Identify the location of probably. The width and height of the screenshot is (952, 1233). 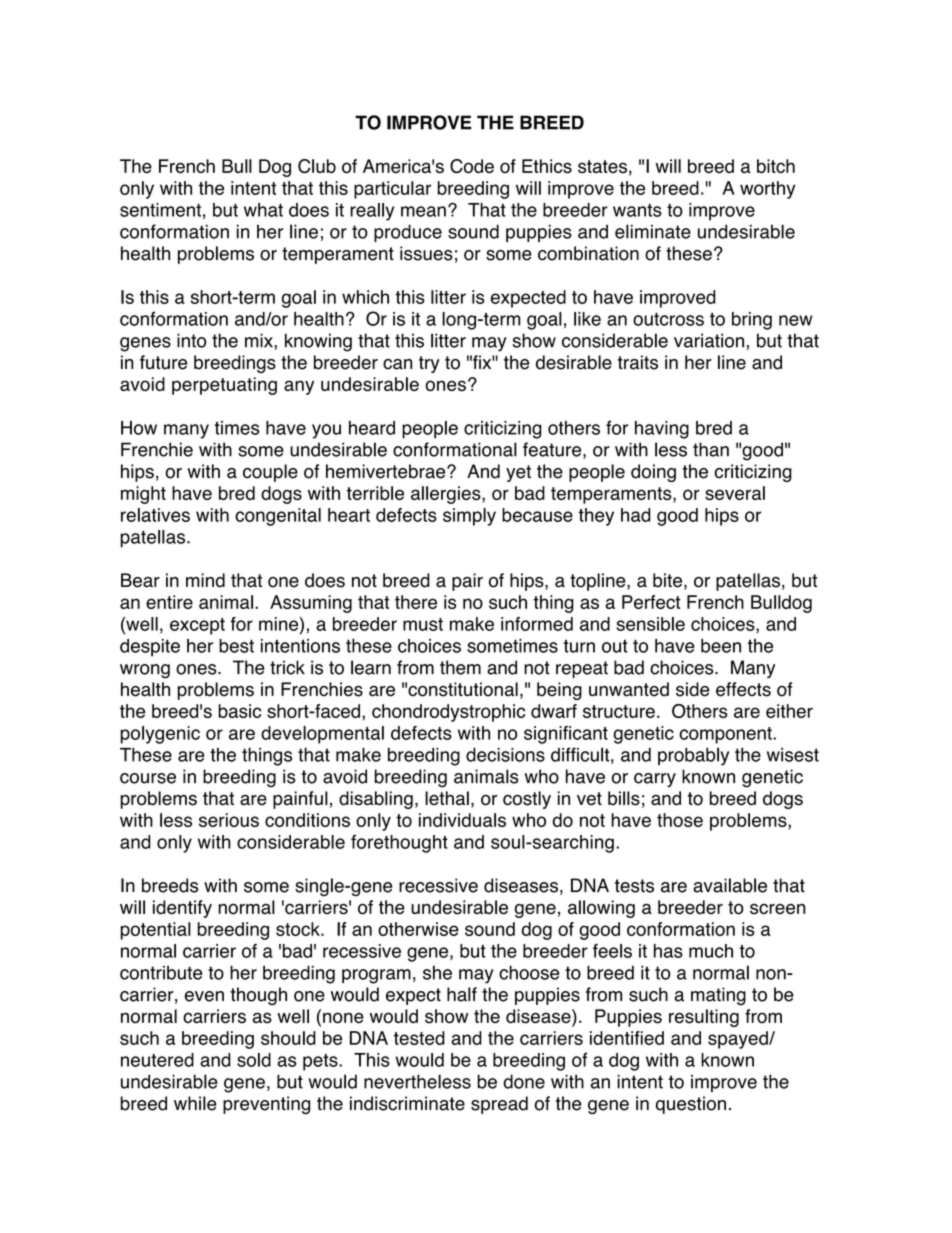
(693, 756).
